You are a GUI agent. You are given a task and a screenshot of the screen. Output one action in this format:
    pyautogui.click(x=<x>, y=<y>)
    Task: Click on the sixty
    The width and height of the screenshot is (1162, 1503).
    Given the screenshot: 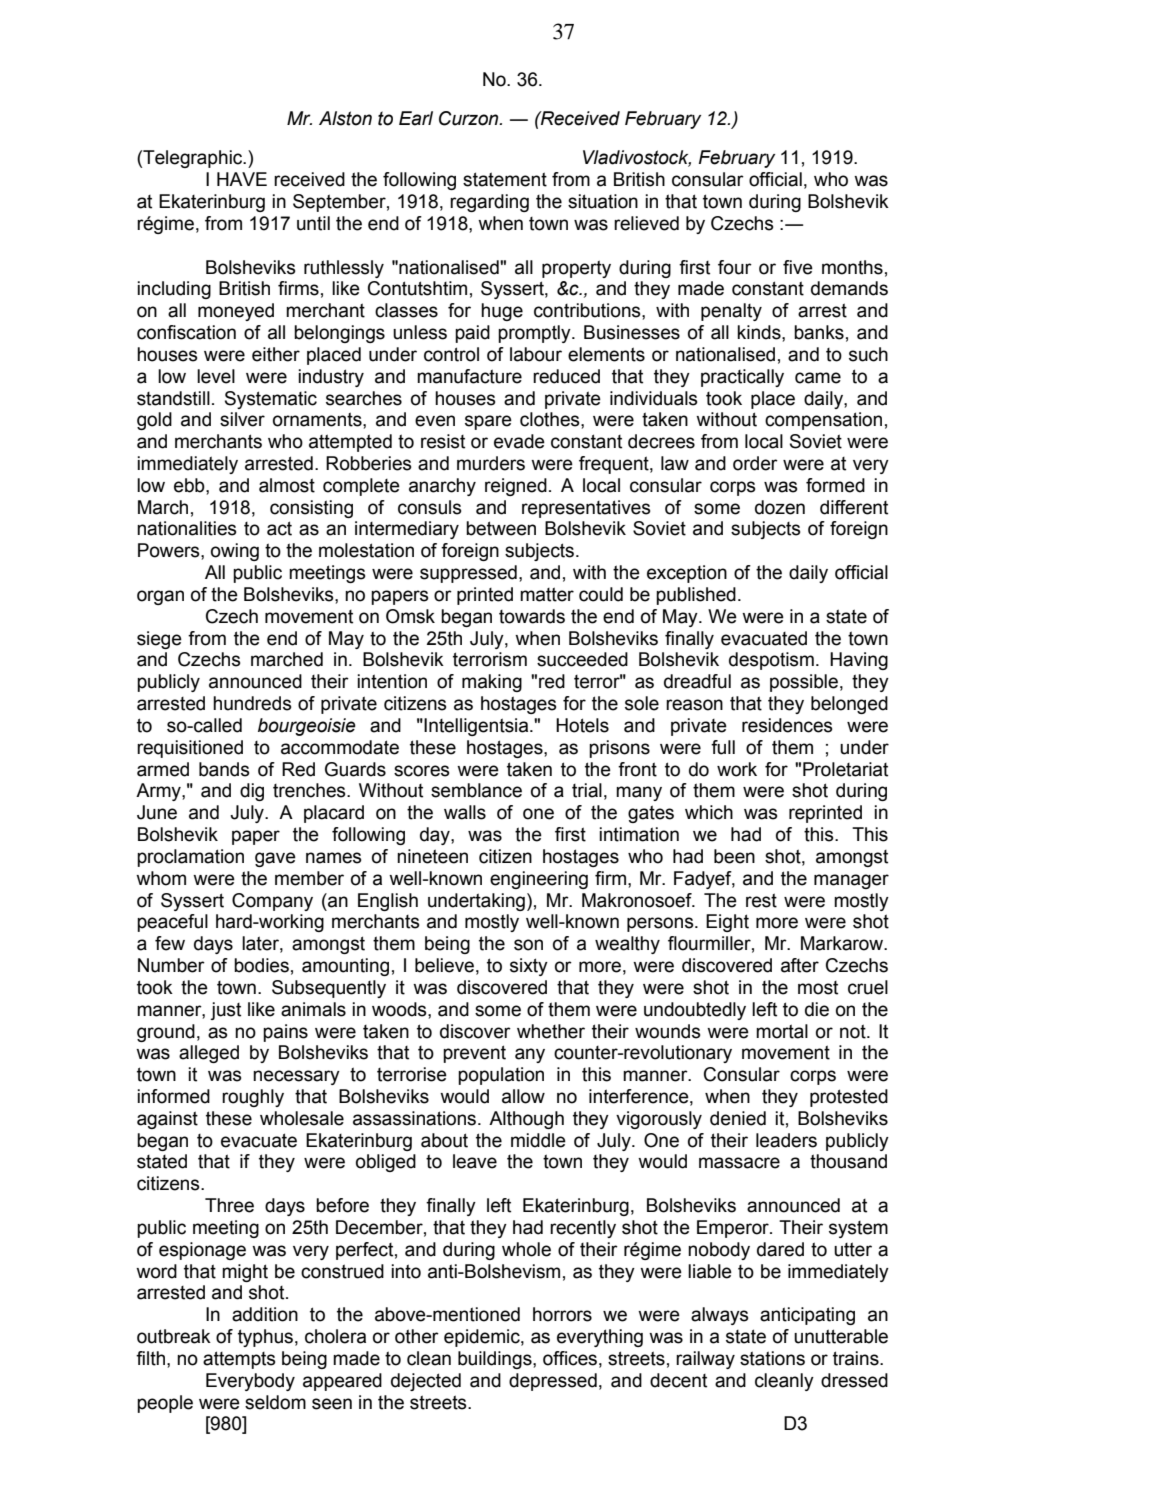 What is the action you would take?
    pyautogui.click(x=529, y=967)
